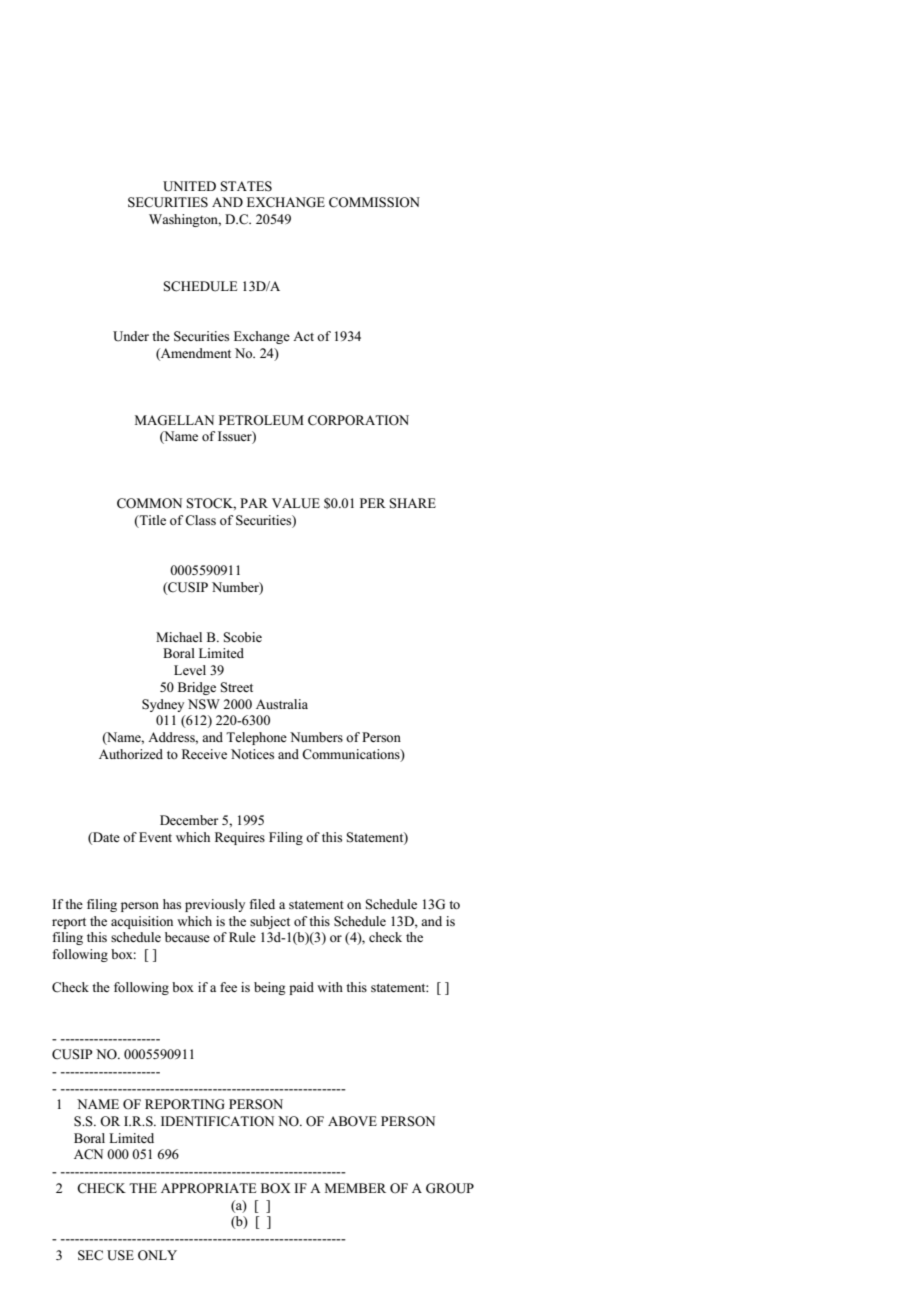 The width and height of the screenshot is (924, 1308). I want to click on PAR, so click(254, 503).
